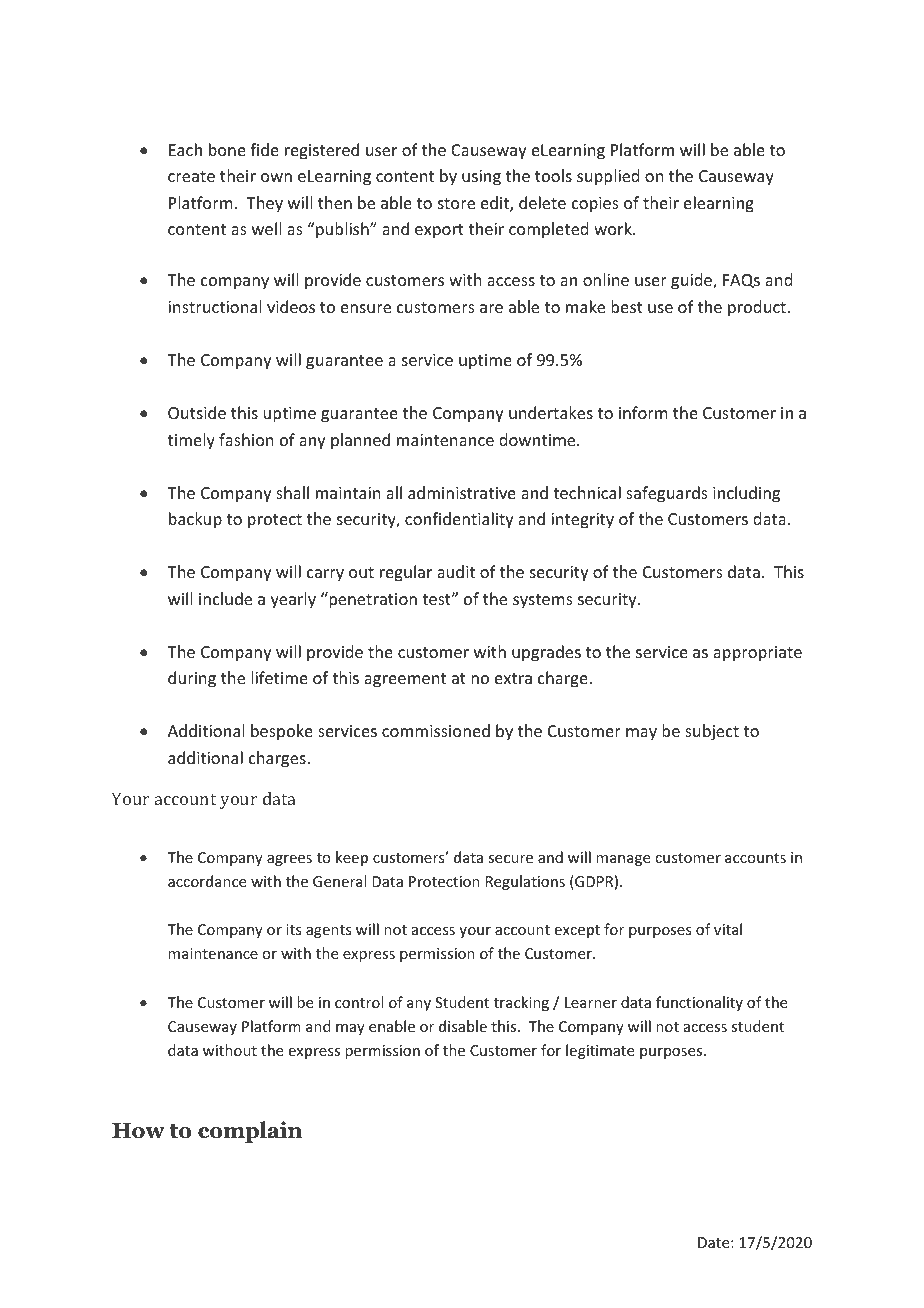 Image resolution: width=924 pixels, height=1308 pixels. What do you see at coordinates (192, 679) in the image?
I see `during` at bounding box center [192, 679].
